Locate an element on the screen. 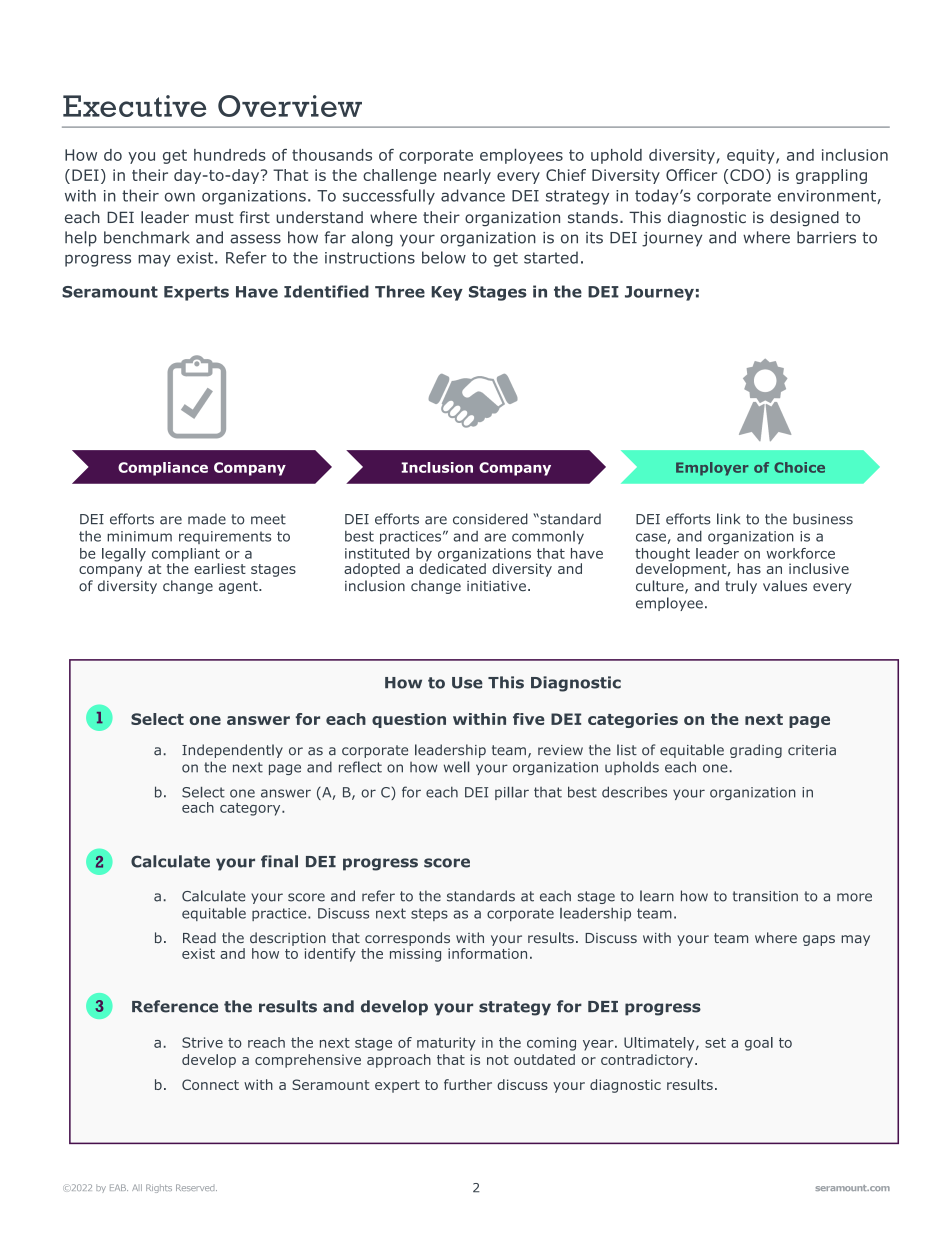 The height and width of the screenshot is (1233, 952). truly is located at coordinates (741, 587).
